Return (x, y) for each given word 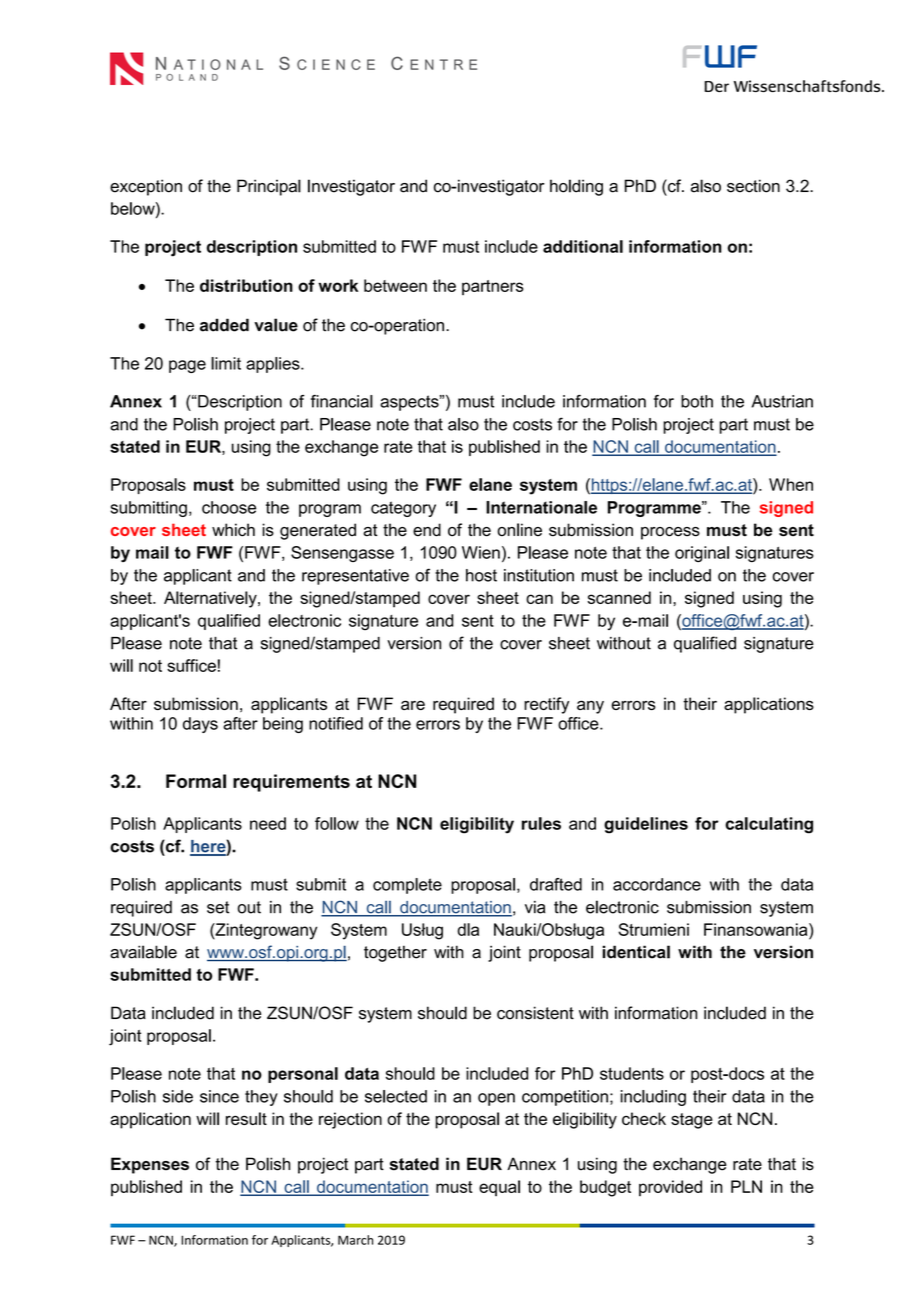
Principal (269, 187)
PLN (746, 1186)
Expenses (150, 1165)
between (395, 285)
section (753, 186)
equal (499, 1188)
